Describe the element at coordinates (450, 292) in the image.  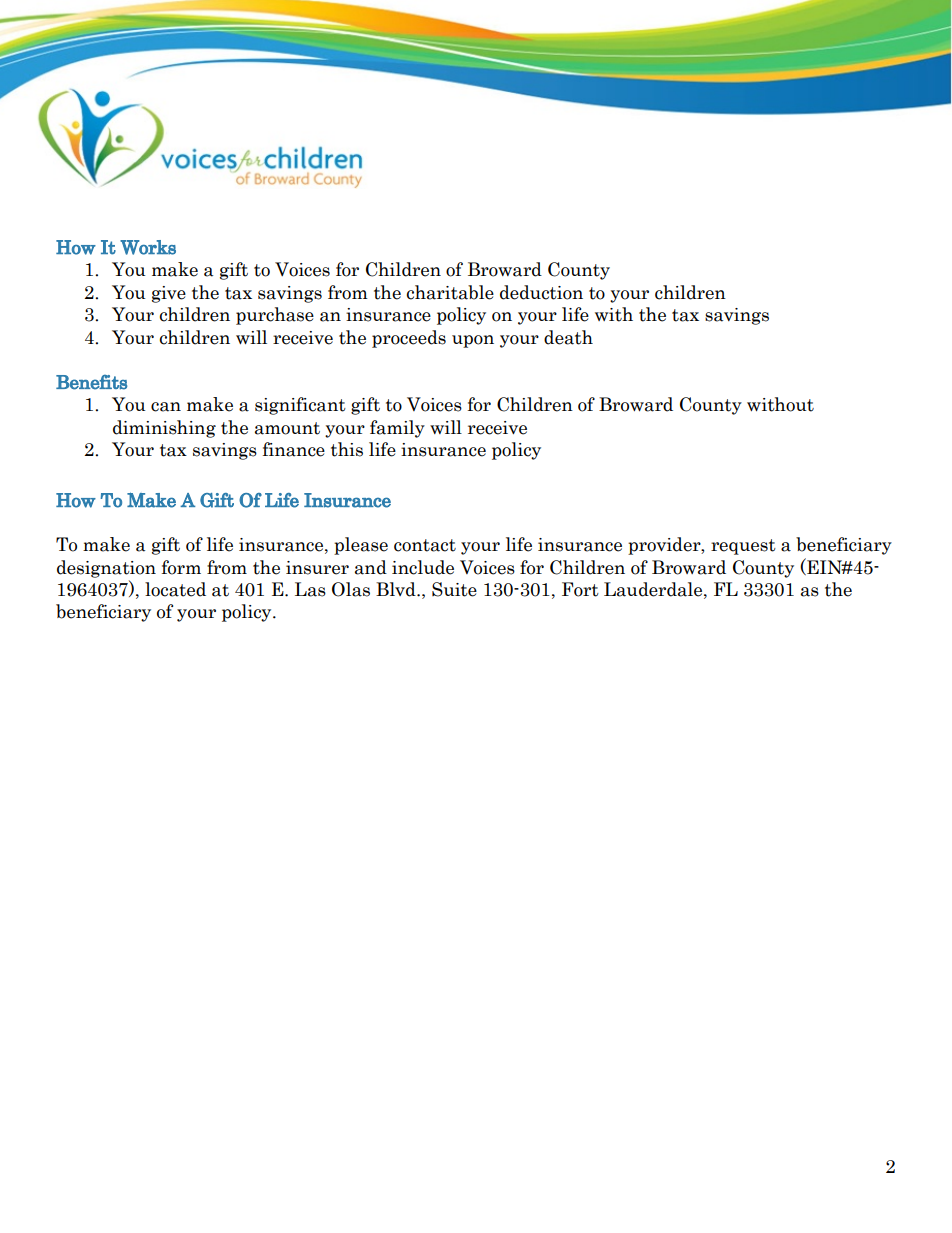
I see `charitable` at that location.
